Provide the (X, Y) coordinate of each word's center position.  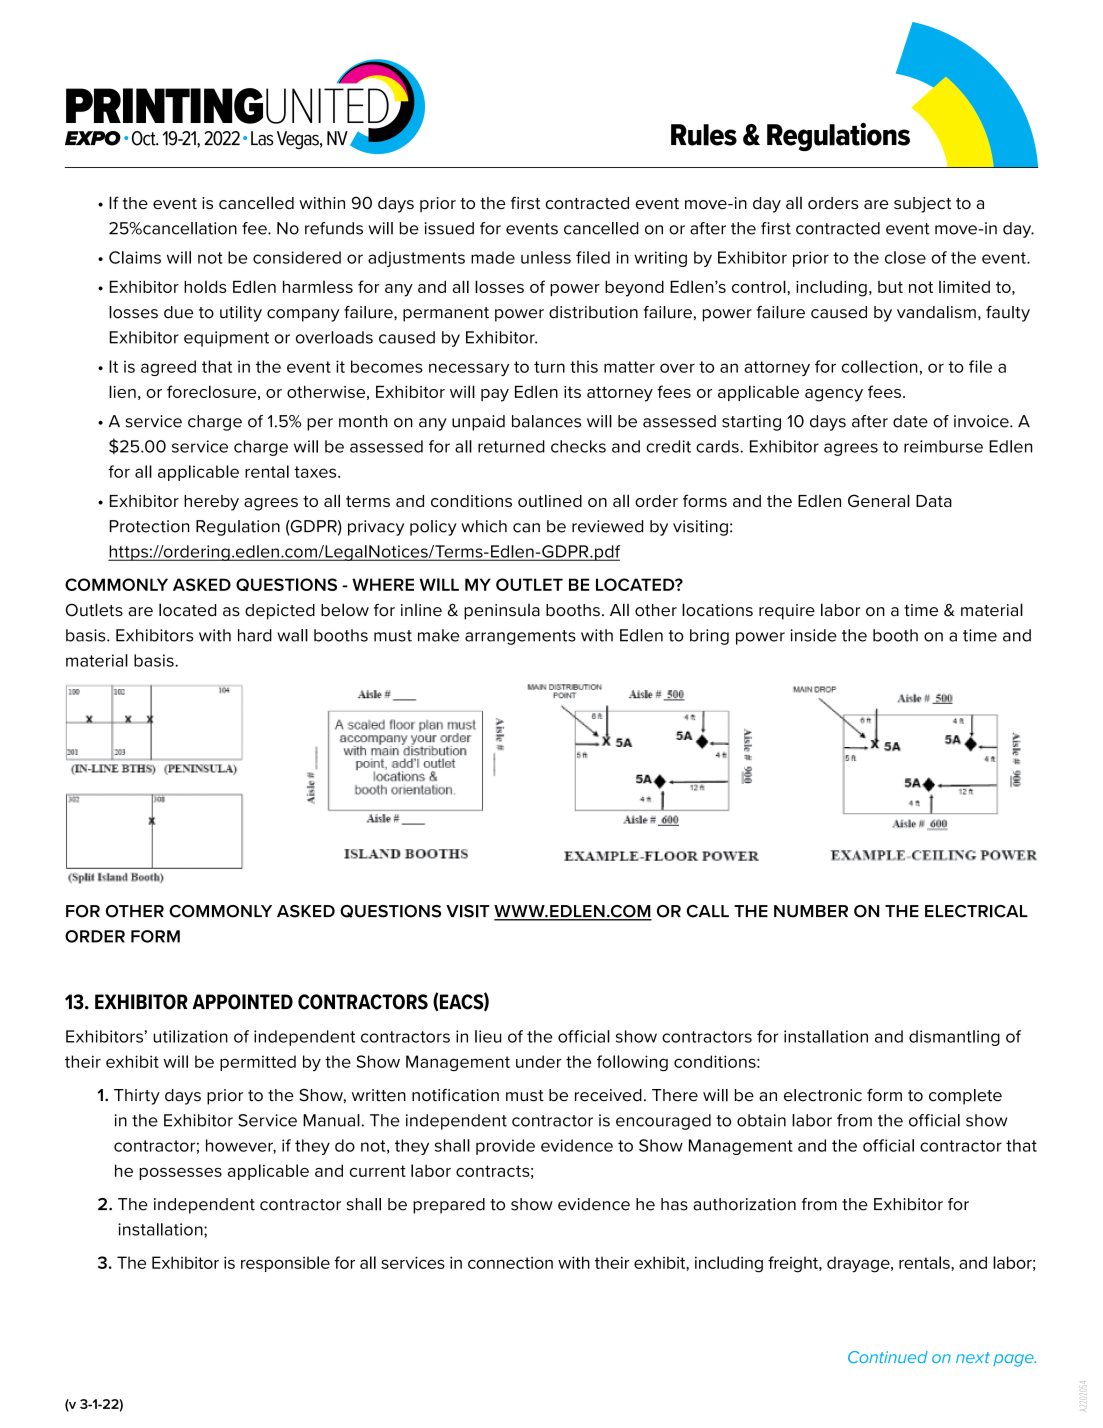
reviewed (607, 526)
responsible (285, 1264)
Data (934, 501)
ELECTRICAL (976, 911)
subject (922, 205)
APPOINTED (243, 1002)
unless (546, 257)
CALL (708, 911)
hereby (211, 503)
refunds (334, 228)
